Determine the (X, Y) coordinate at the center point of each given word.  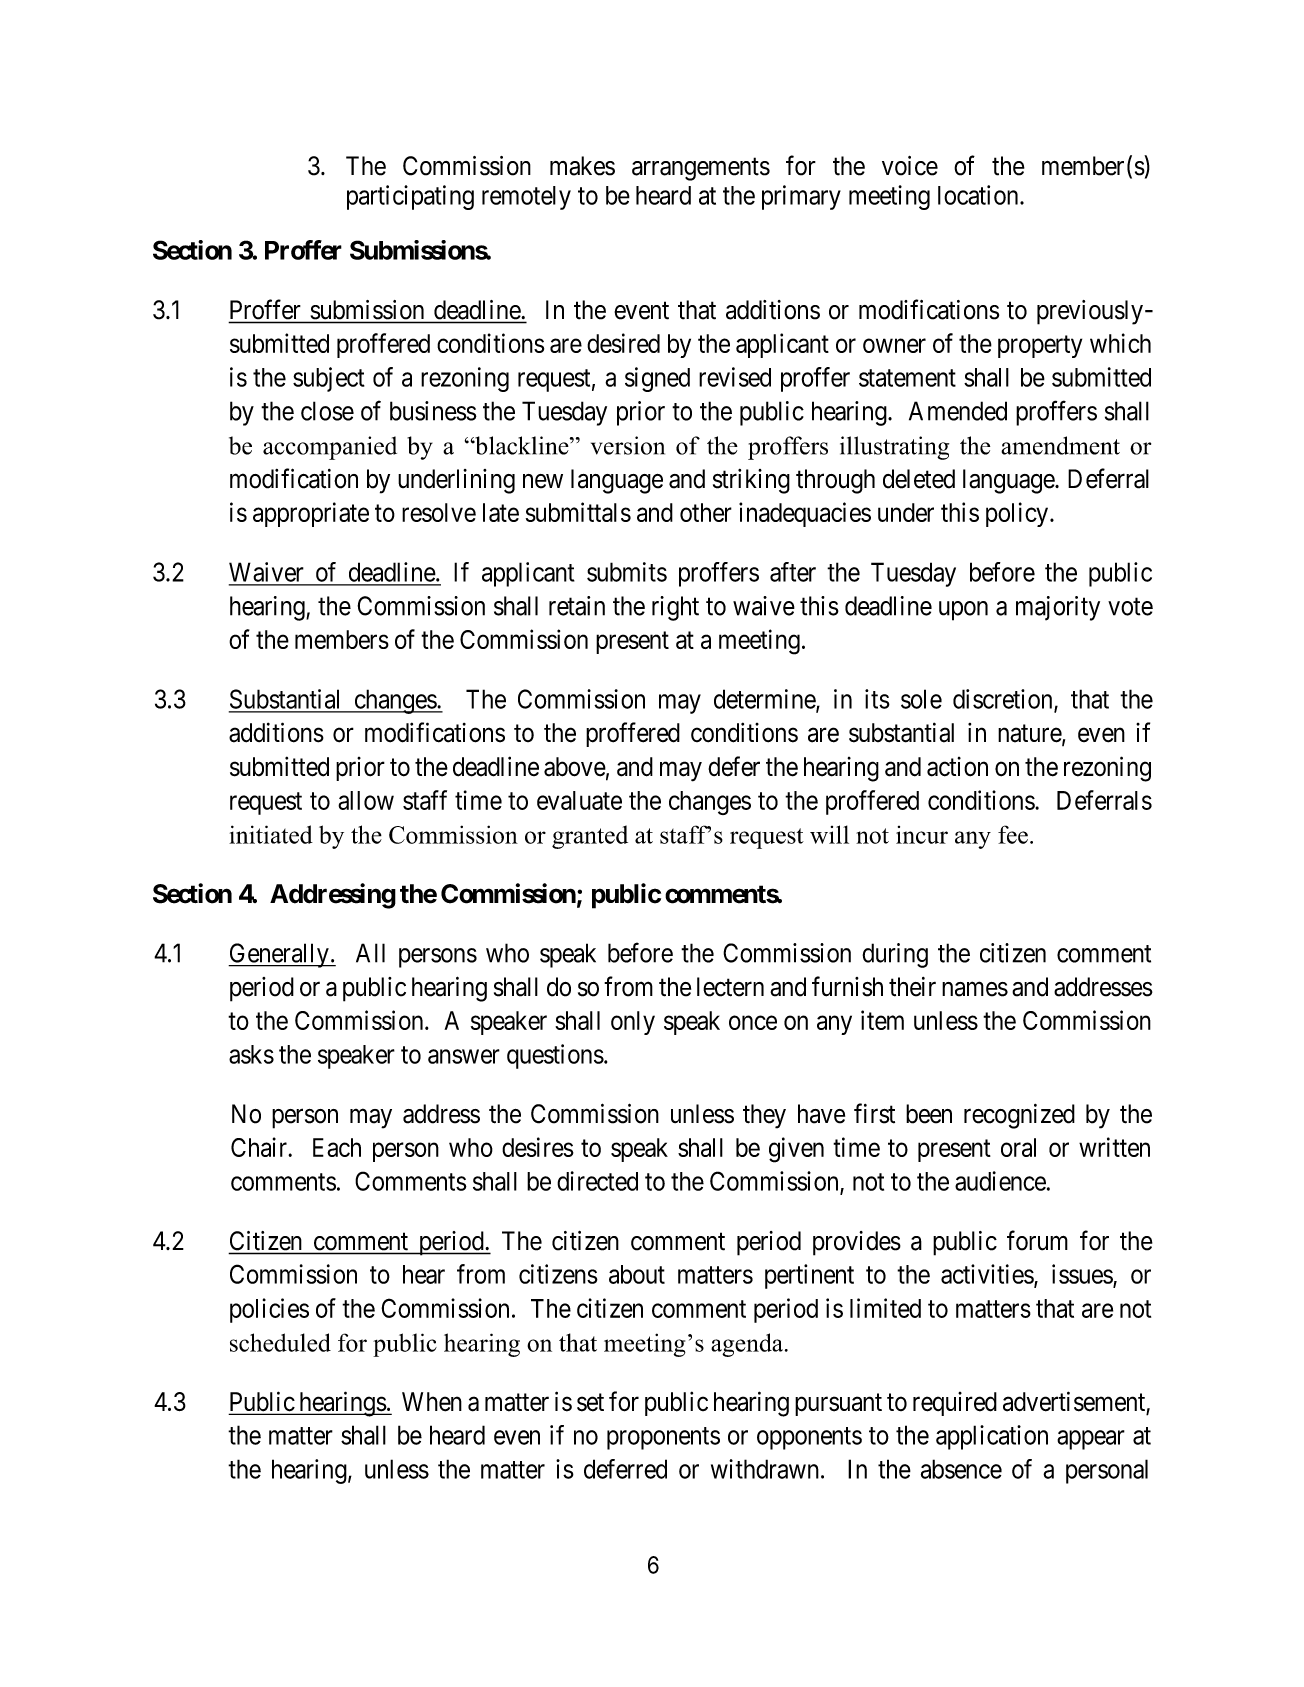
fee (1013, 834)
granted (590, 837)
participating (410, 197)
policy (1017, 514)
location (979, 195)
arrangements (701, 169)
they (764, 1116)
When (432, 1402)
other (706, 512)
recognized (1019, 1116)
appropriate (311, 514)
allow (366, 800)
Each (337, 1147)
